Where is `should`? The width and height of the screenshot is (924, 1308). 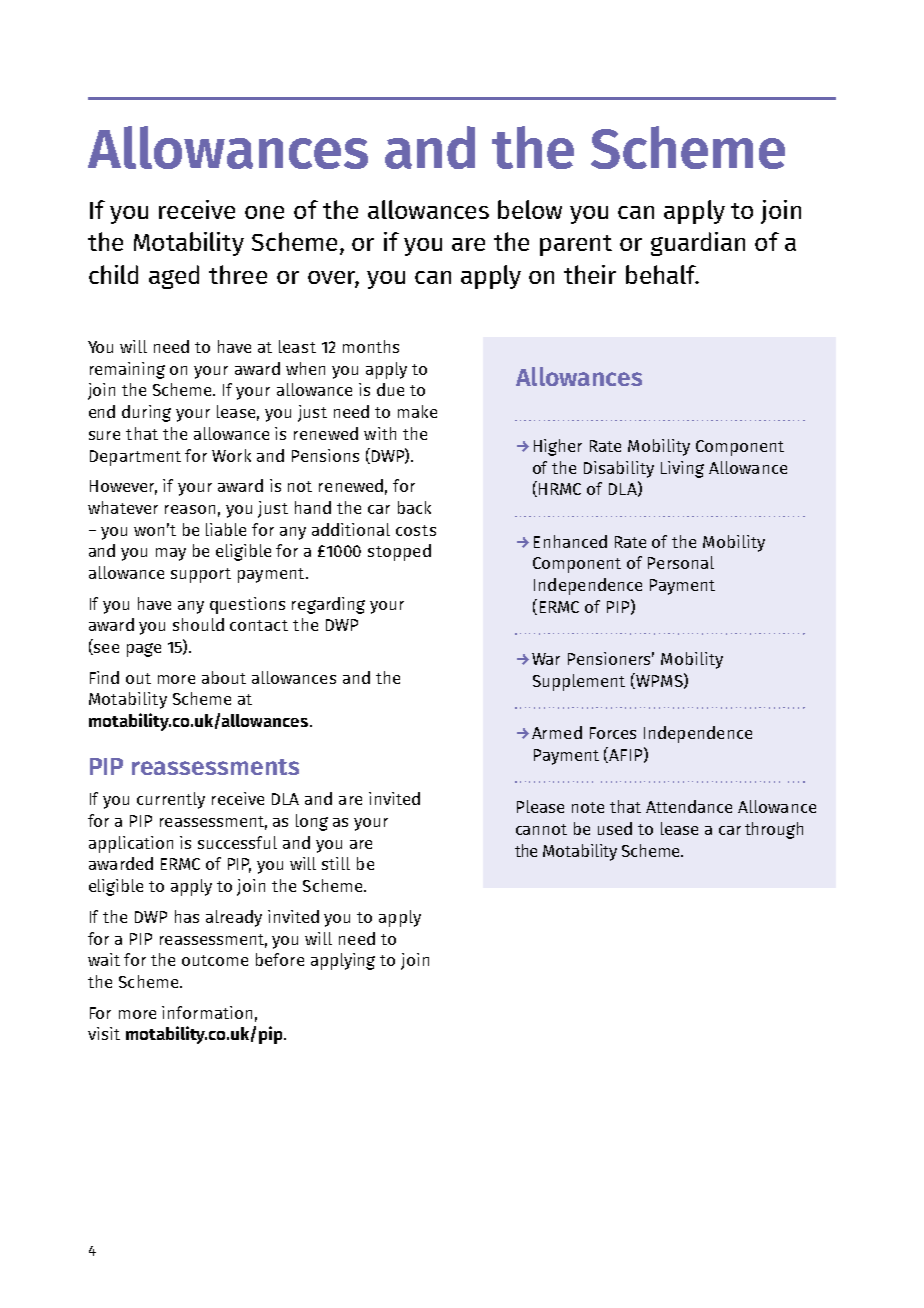
should is located at coordinates (198, 624).
